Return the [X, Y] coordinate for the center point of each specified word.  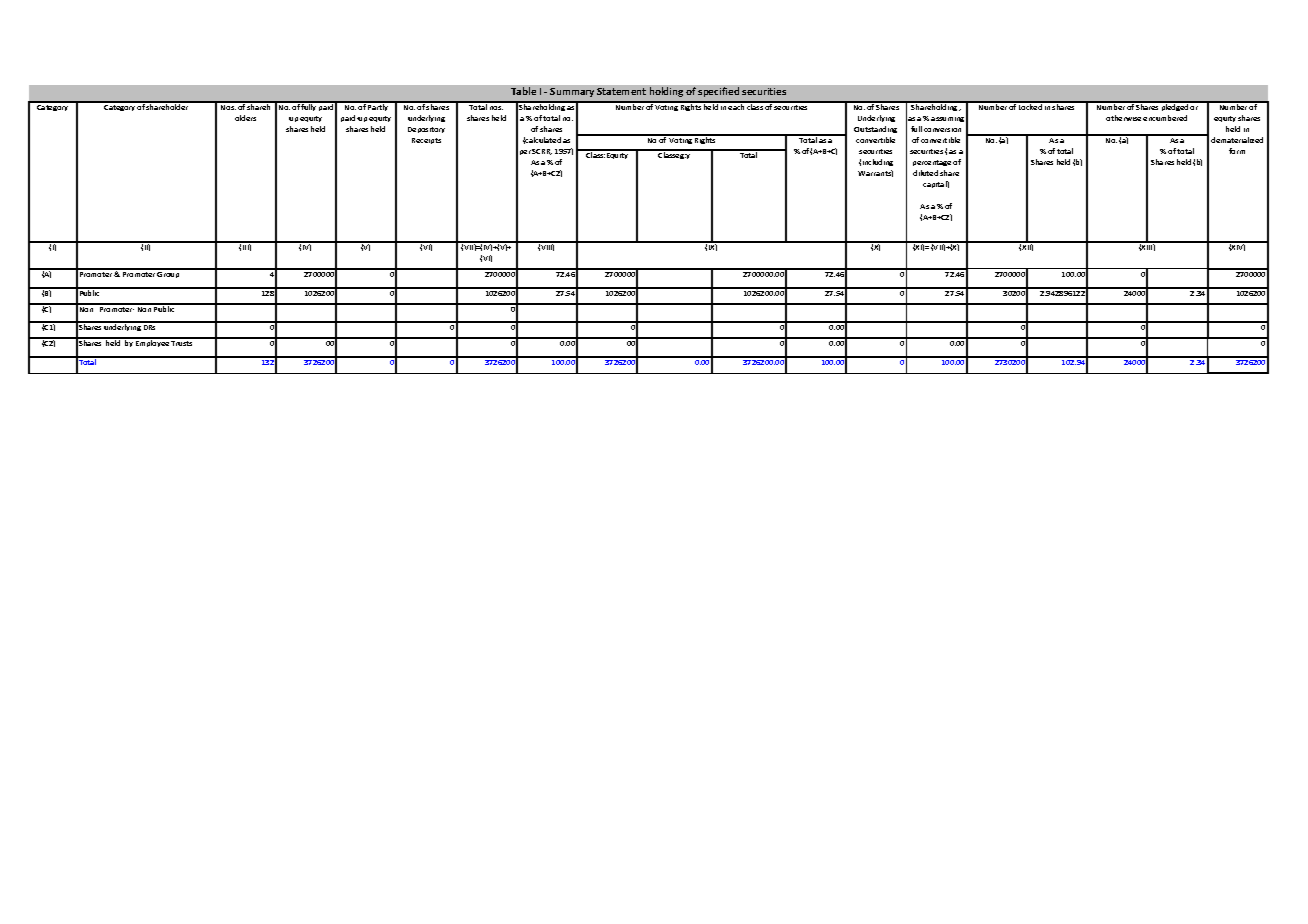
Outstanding [875, 129]
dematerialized [1237, 140]
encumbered [1165, 118]
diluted [925, 173]
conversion [942, 130]
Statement [621, 91]
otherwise [1123, 118]
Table [523, 91]
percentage [932, 163]
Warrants [875, 173]
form [1237, 151]
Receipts [426, 141]
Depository [426, 130]
